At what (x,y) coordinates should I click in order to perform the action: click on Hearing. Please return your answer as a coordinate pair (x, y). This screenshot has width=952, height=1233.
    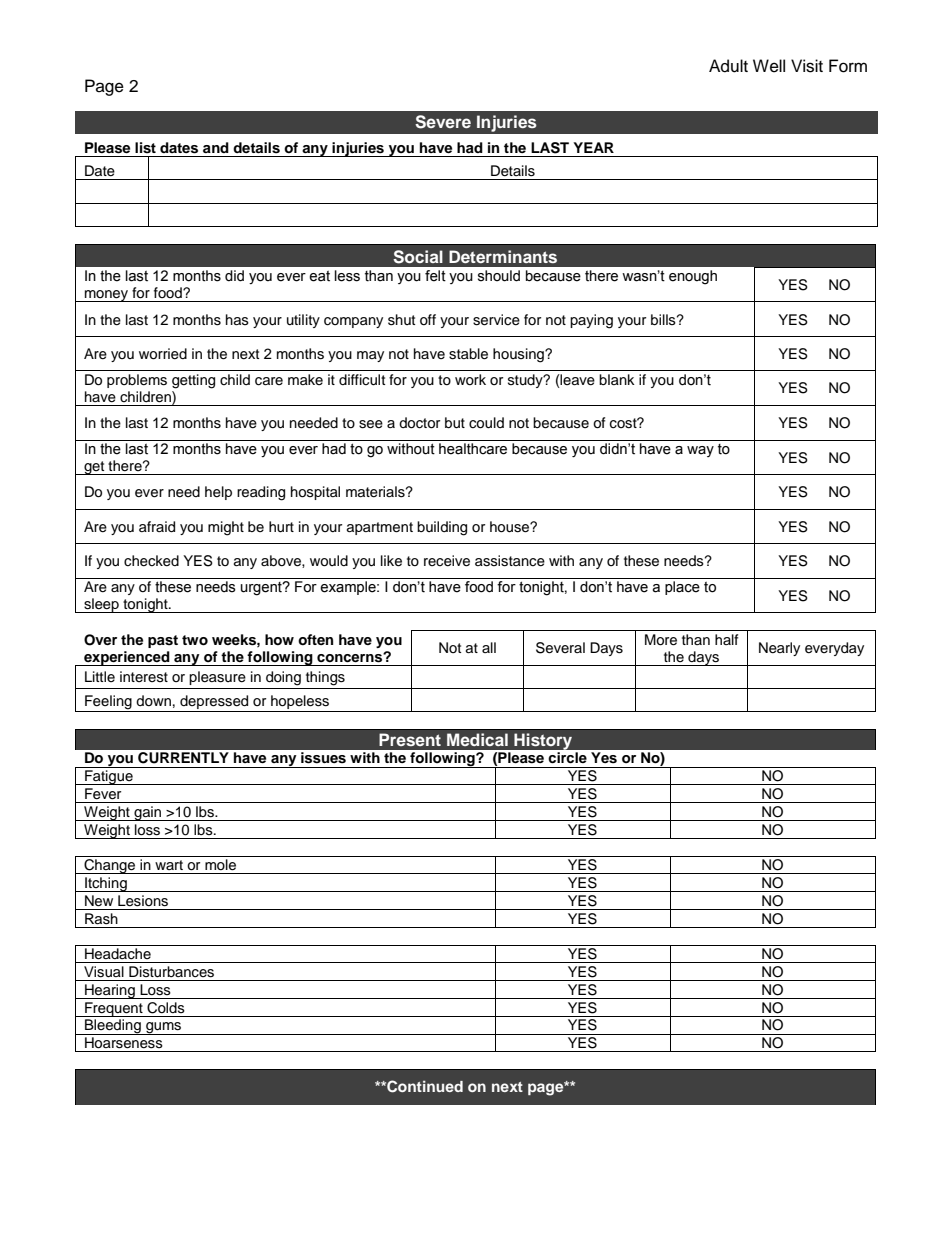
    Looking at the image, I should click on (110, 991).
